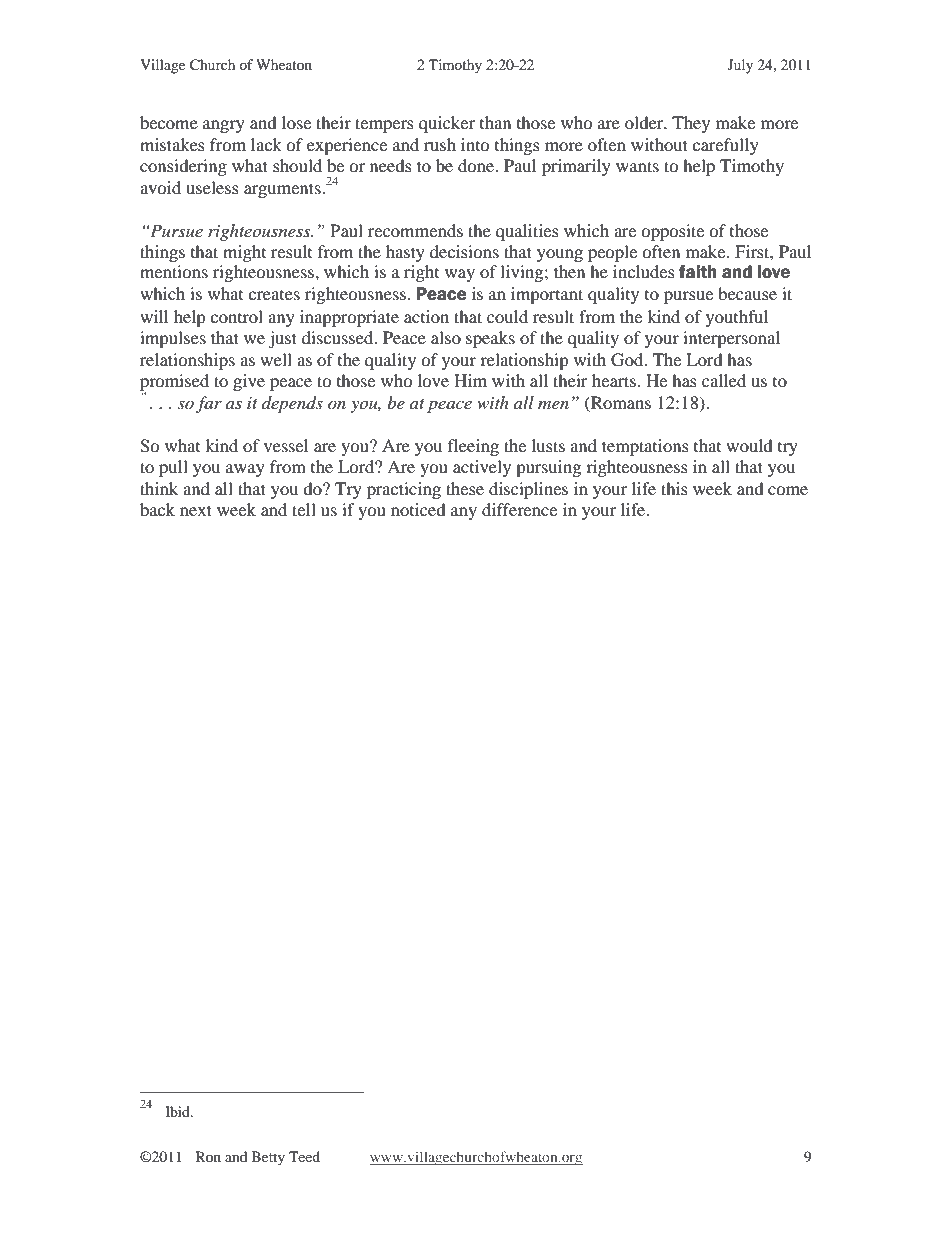 The width and height of the screenshot is (952, 1233). I want to click on quicker, so click(447, 124).
